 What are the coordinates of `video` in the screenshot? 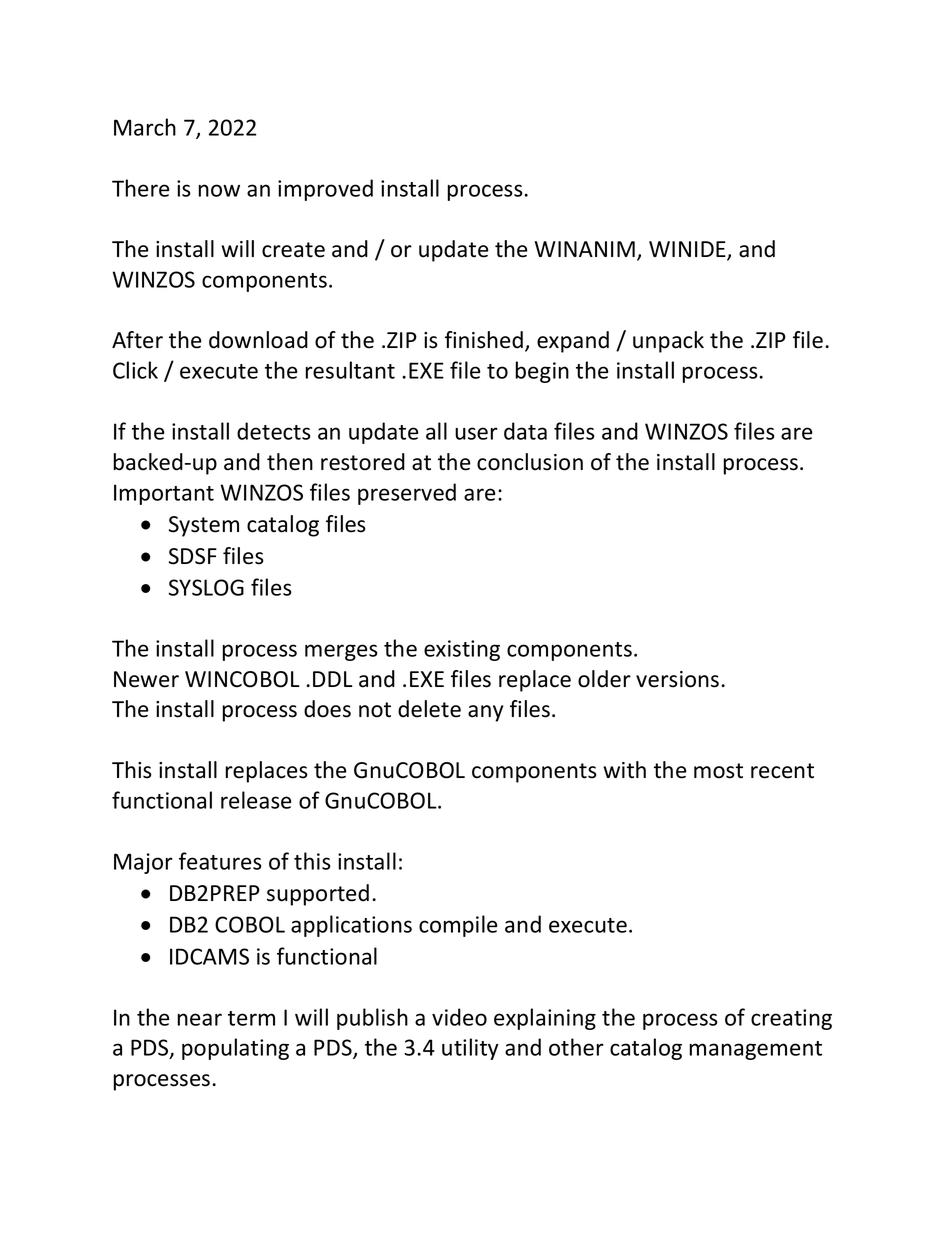 It's located at (459, 1017).
